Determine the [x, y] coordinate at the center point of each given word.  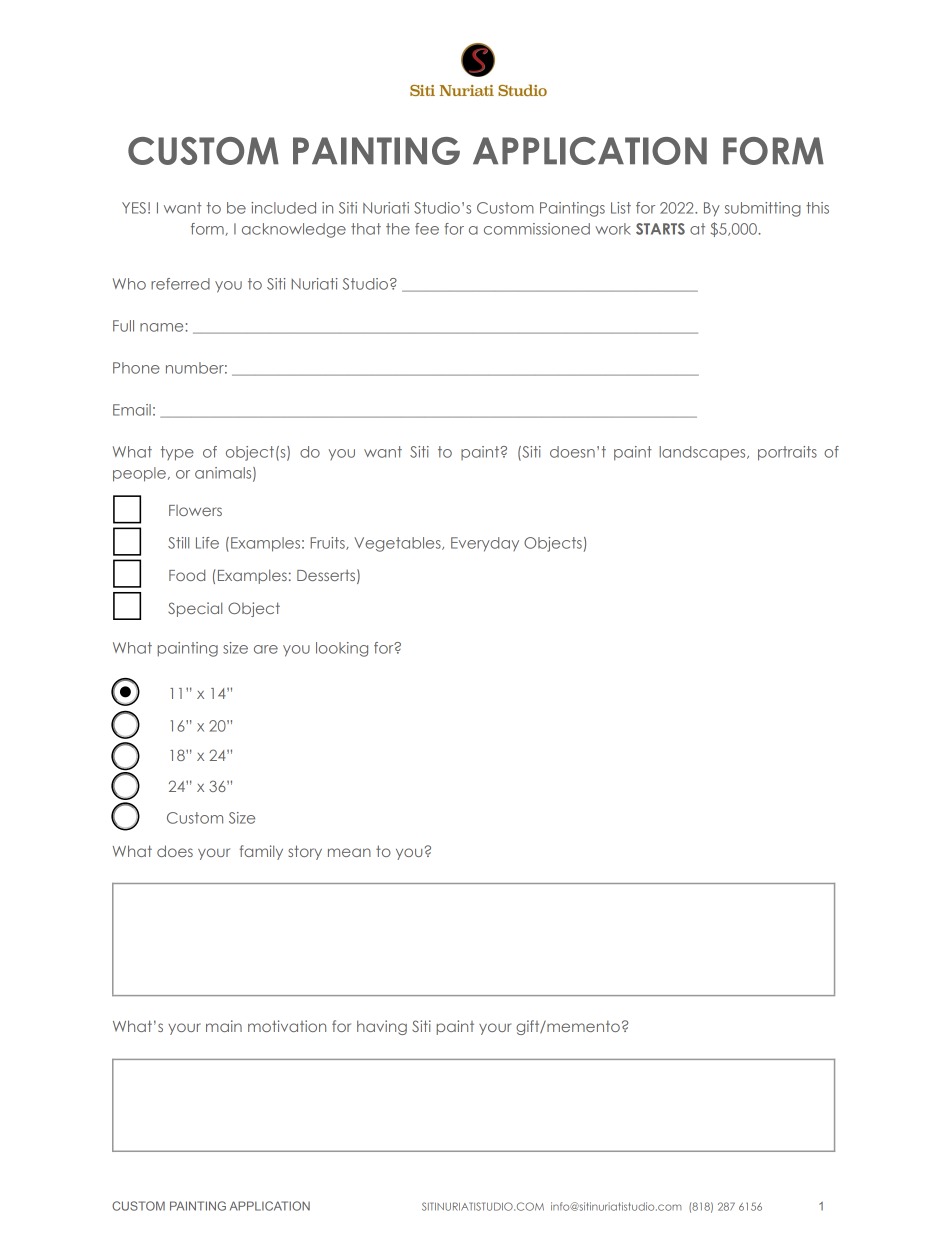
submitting [763, 209]
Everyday [485, 544]
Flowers [195, 510]
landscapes [703, 453]
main [224, 1026]
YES [134, 208]
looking [342, 649]
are [266, 649]
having [382, 1027]
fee [427, 229]
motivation [287, 1026]
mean [349, 852]
